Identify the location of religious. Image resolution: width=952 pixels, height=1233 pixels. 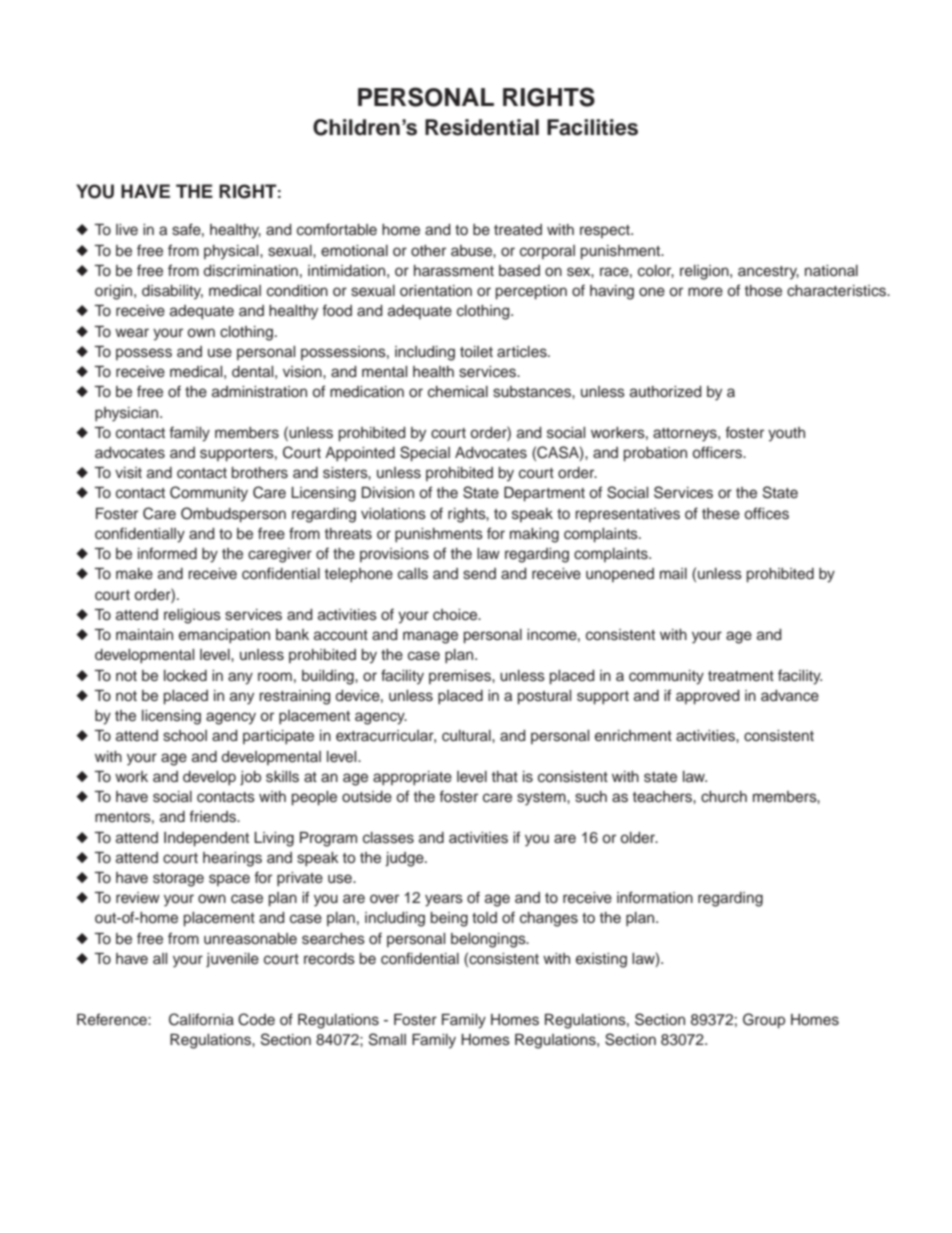
(192, 616).
